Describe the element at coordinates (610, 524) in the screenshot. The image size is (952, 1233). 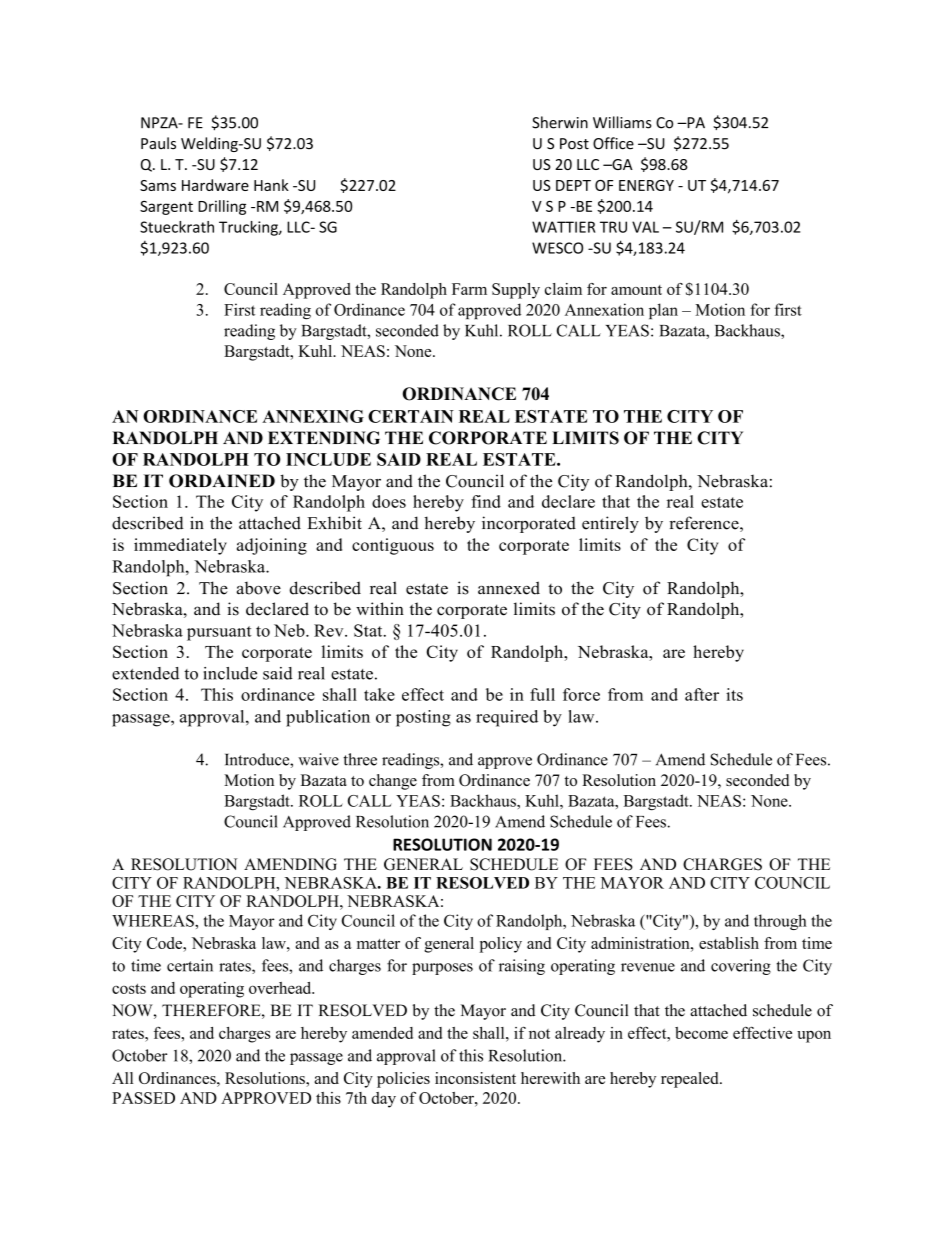
I see `entirely` at that location.
